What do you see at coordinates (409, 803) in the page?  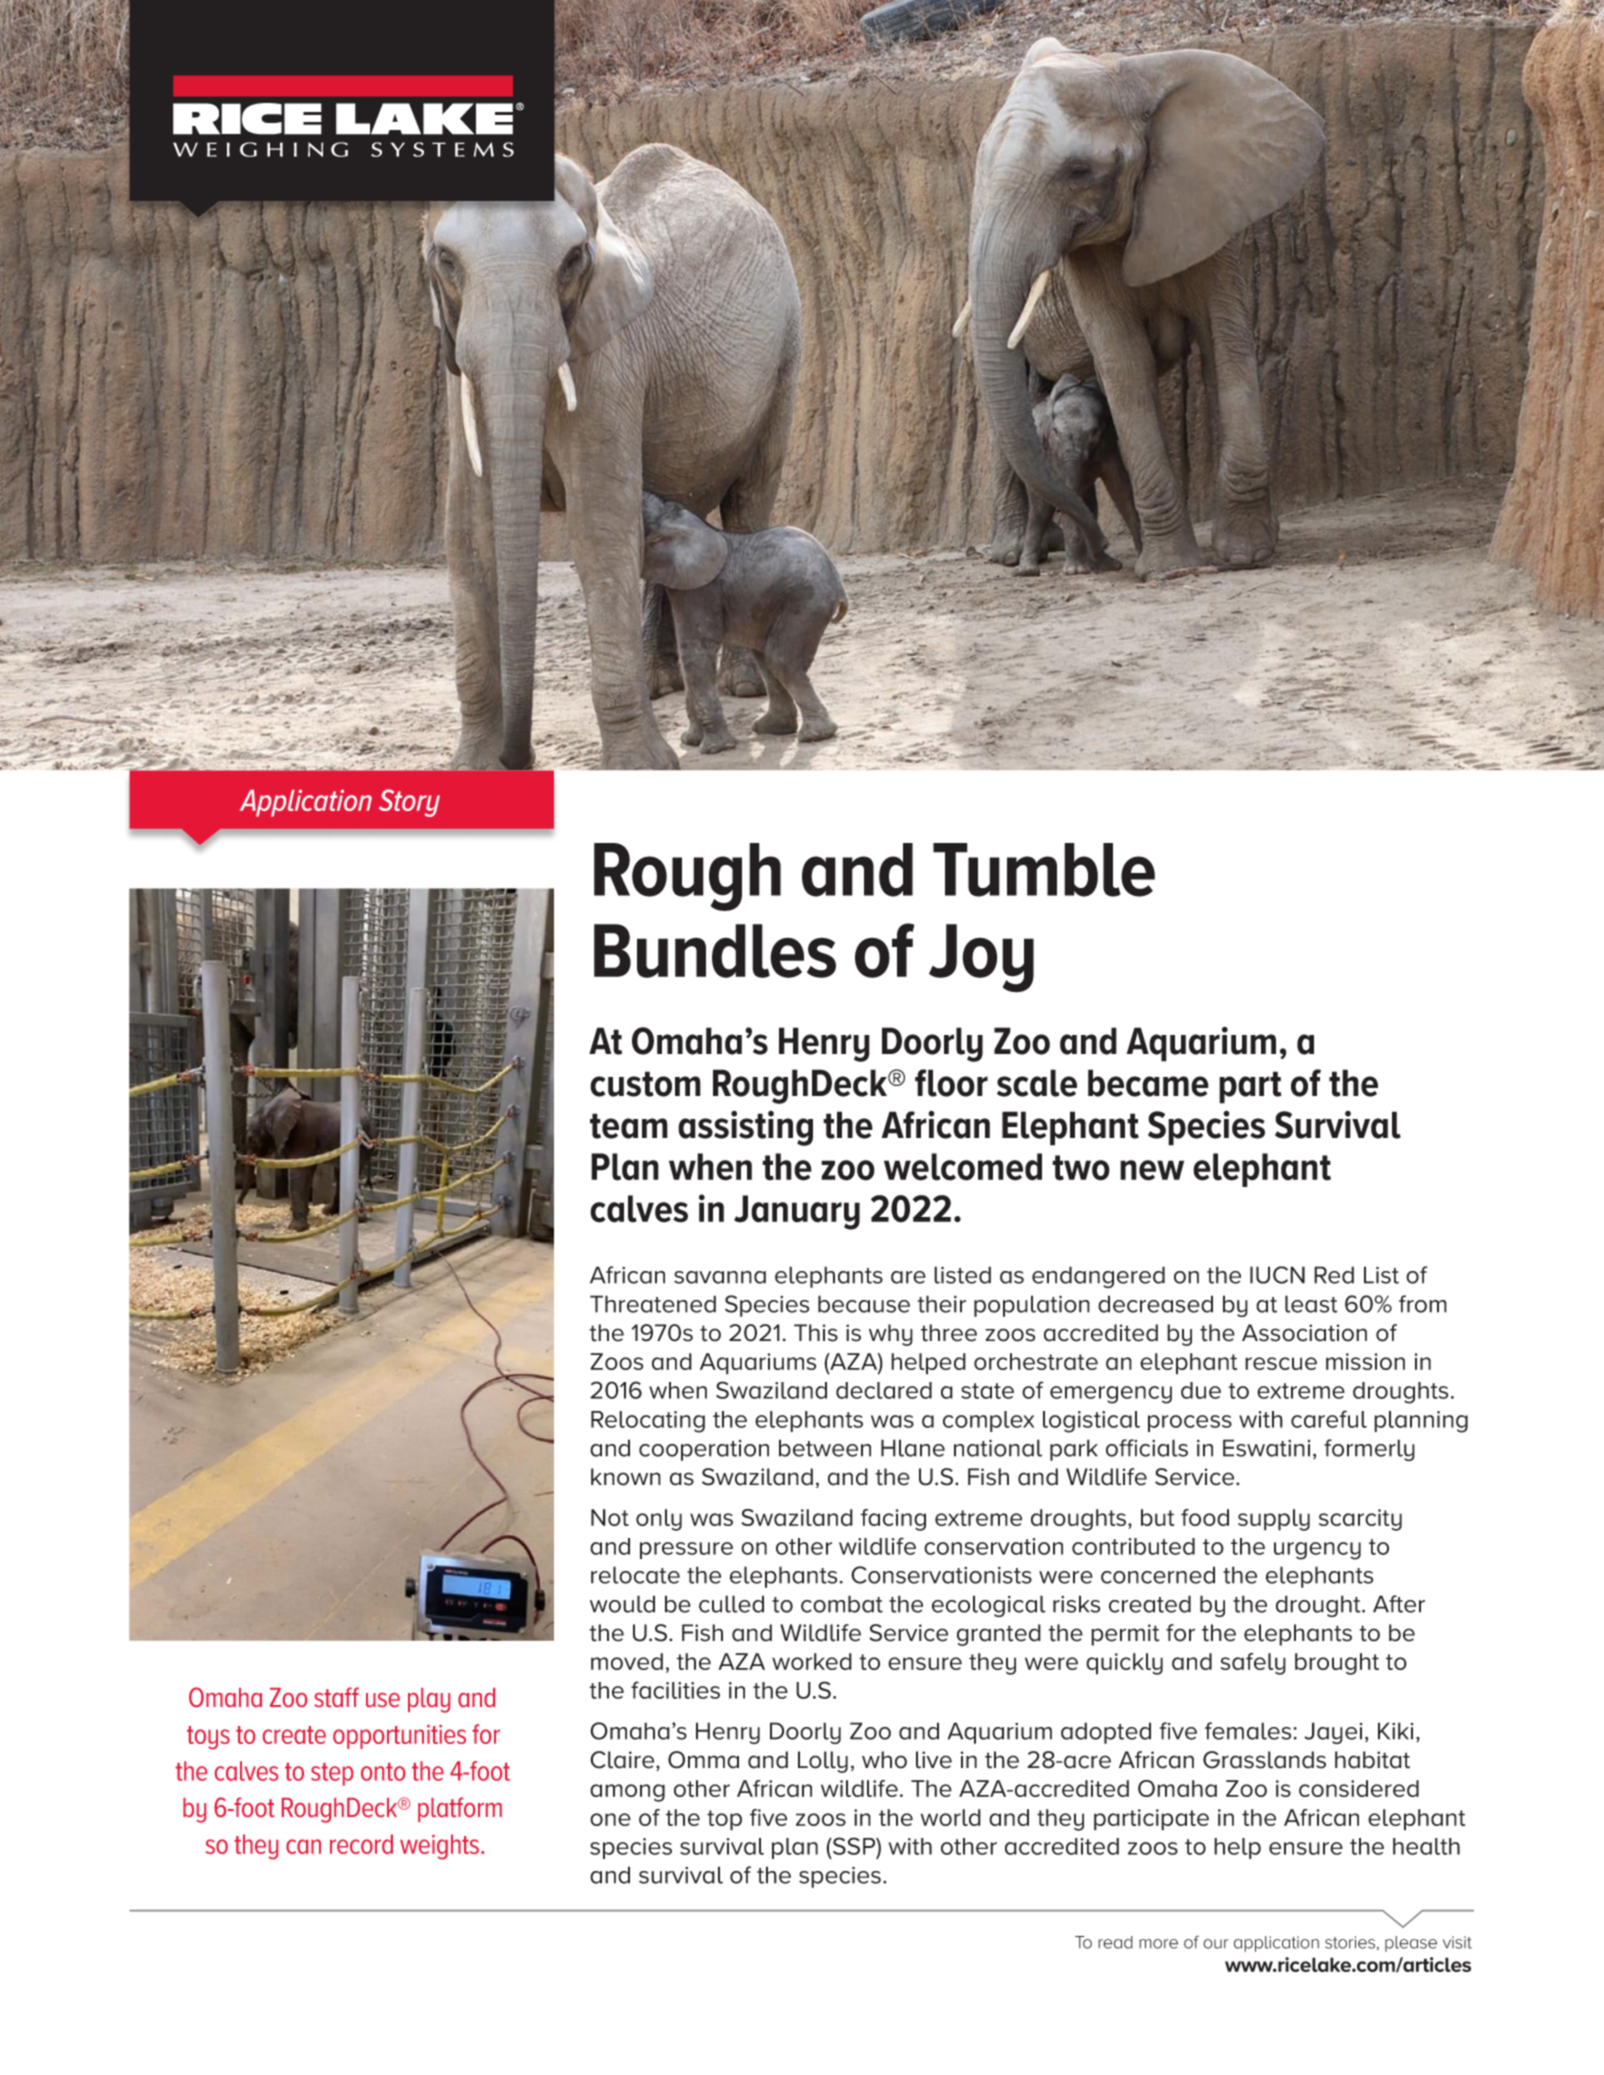 I see `Story` at bounding box center [409, 803].
